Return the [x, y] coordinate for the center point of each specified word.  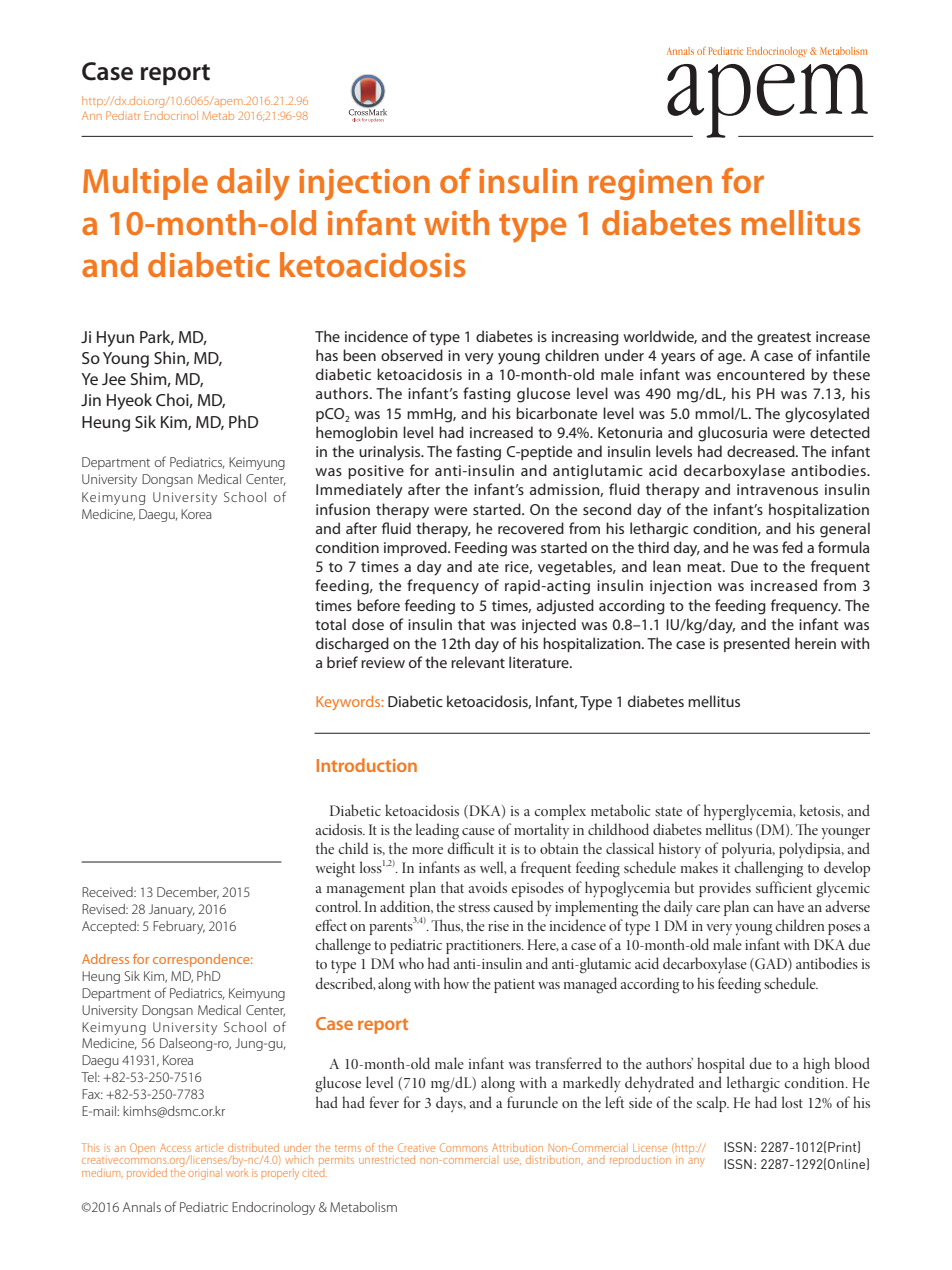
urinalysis [391, 453]
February [179, 927]
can [763, 908]
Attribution [517, 1147]
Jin [91, 400]
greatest [784, 339]
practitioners [484, 947]
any [696, 1162]
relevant [478, 662]
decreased [762, 451]
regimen [650, 184]
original [205, 1174]
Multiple [145, 184]
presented [757, 644]
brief [342, 662]
